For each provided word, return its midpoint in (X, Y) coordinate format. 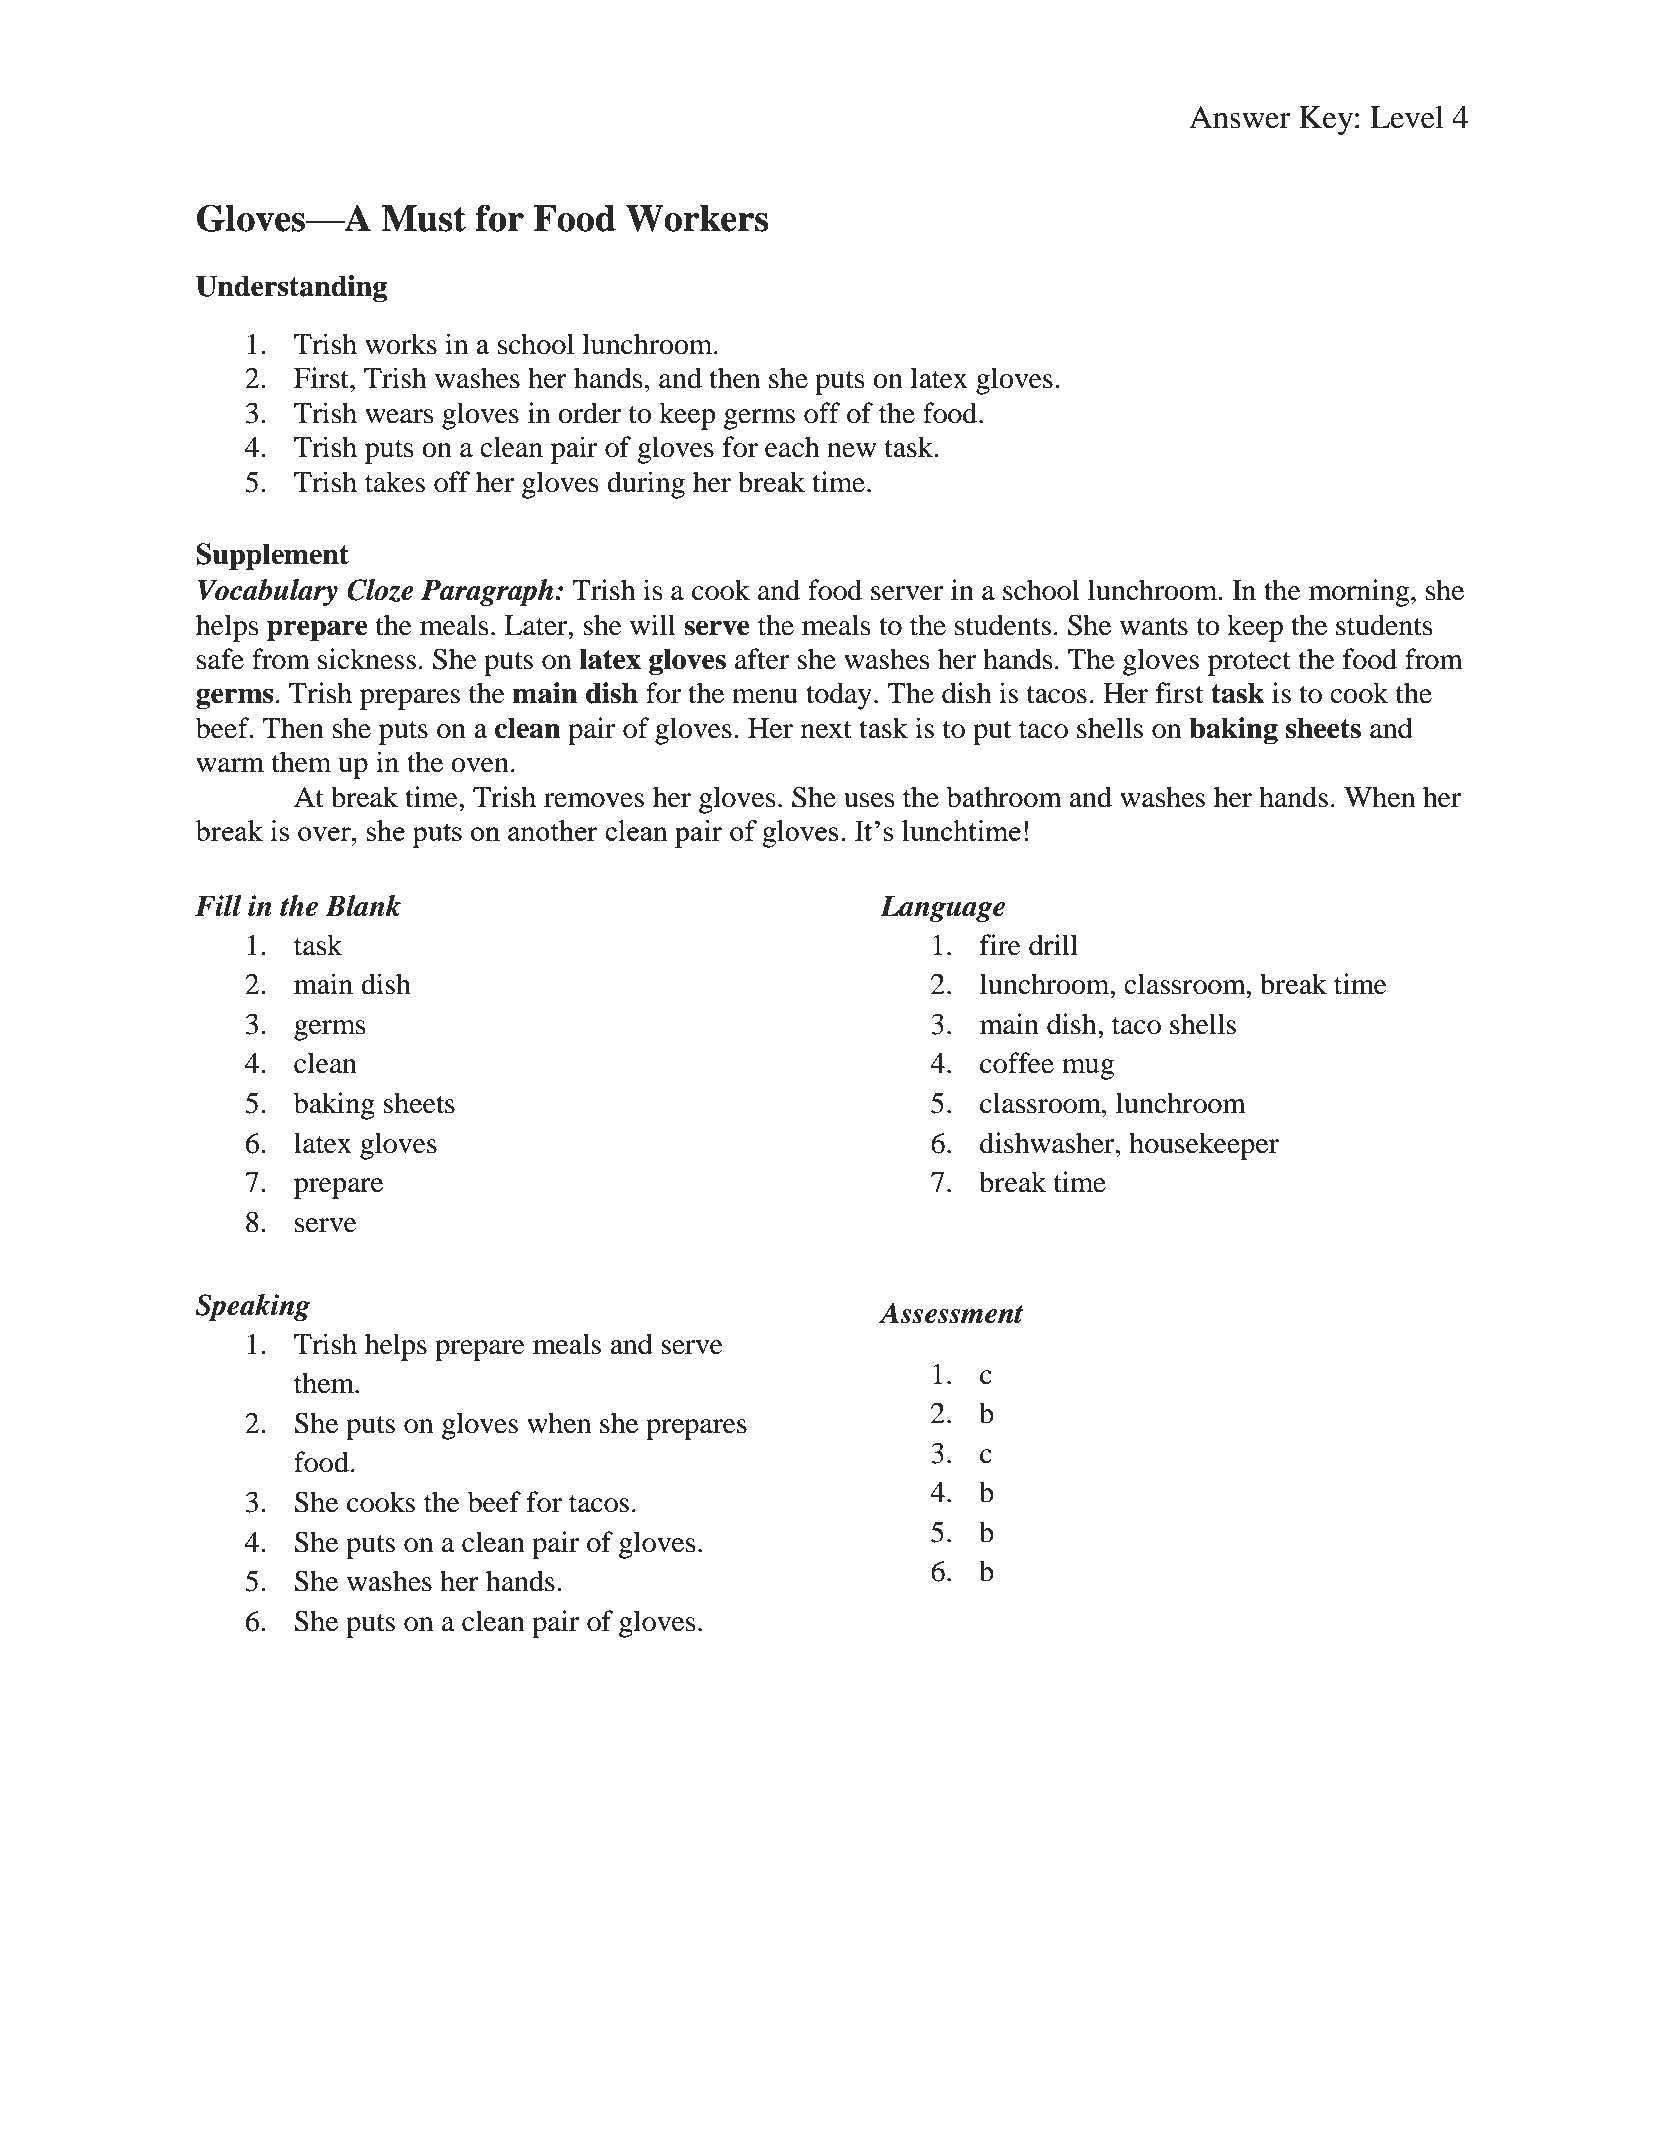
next (826, 730)
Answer (1240, 117)
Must (423, 218)
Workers (697, 218)
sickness (367, 659)
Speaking (252, 1307)
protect (1249, 664)
